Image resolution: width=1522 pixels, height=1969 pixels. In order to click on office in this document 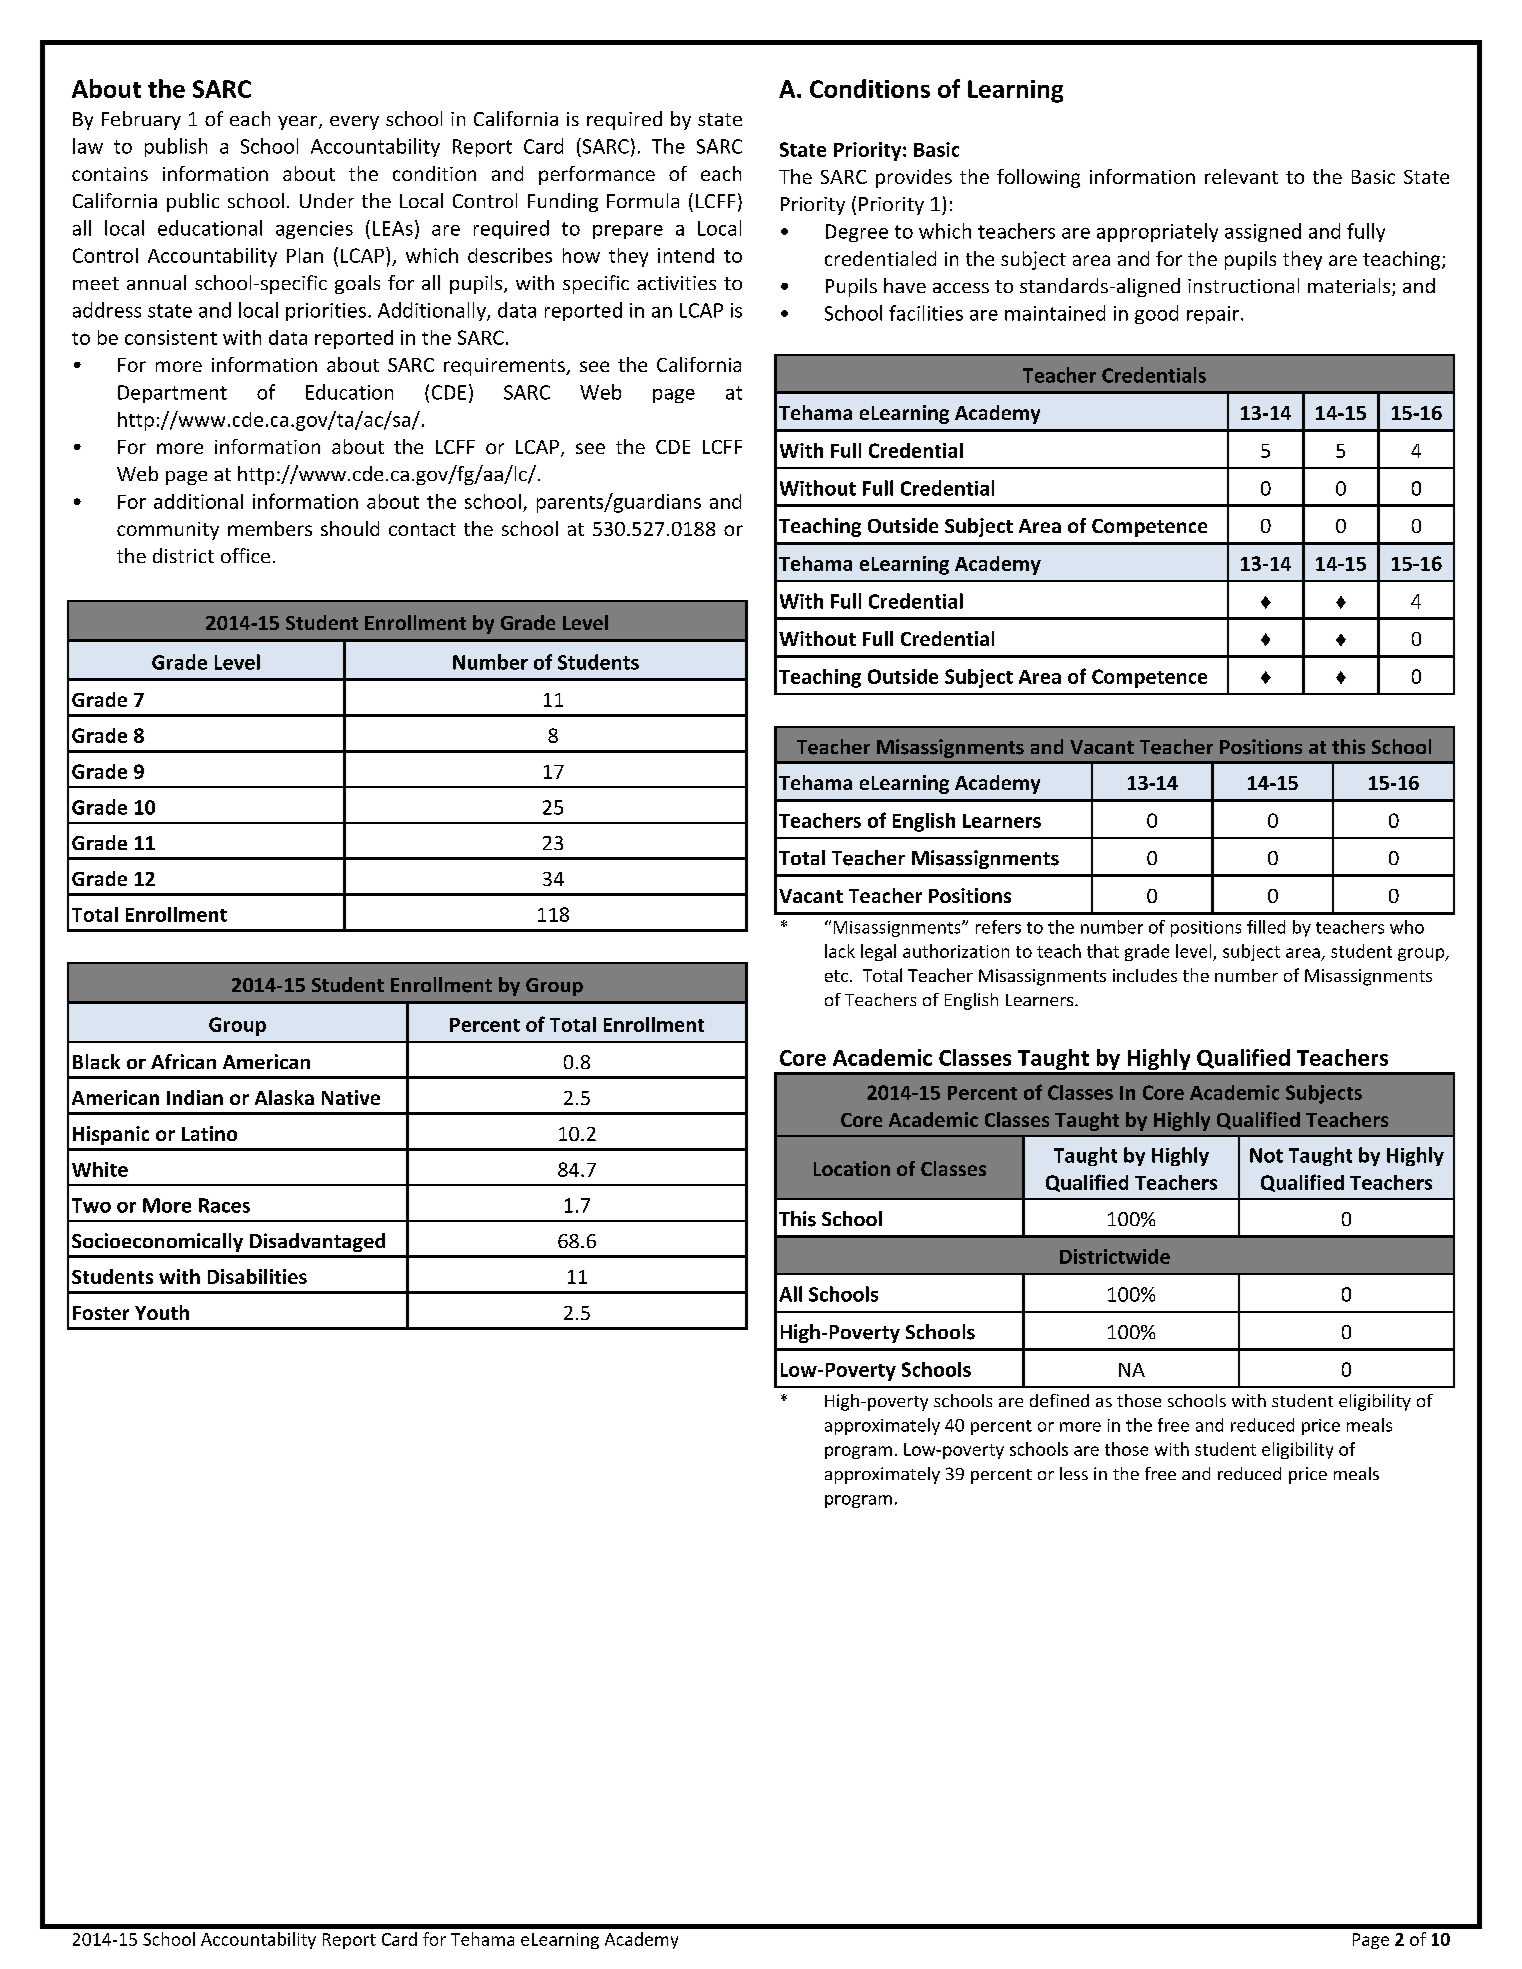, I will do `click(245, 555)`.
